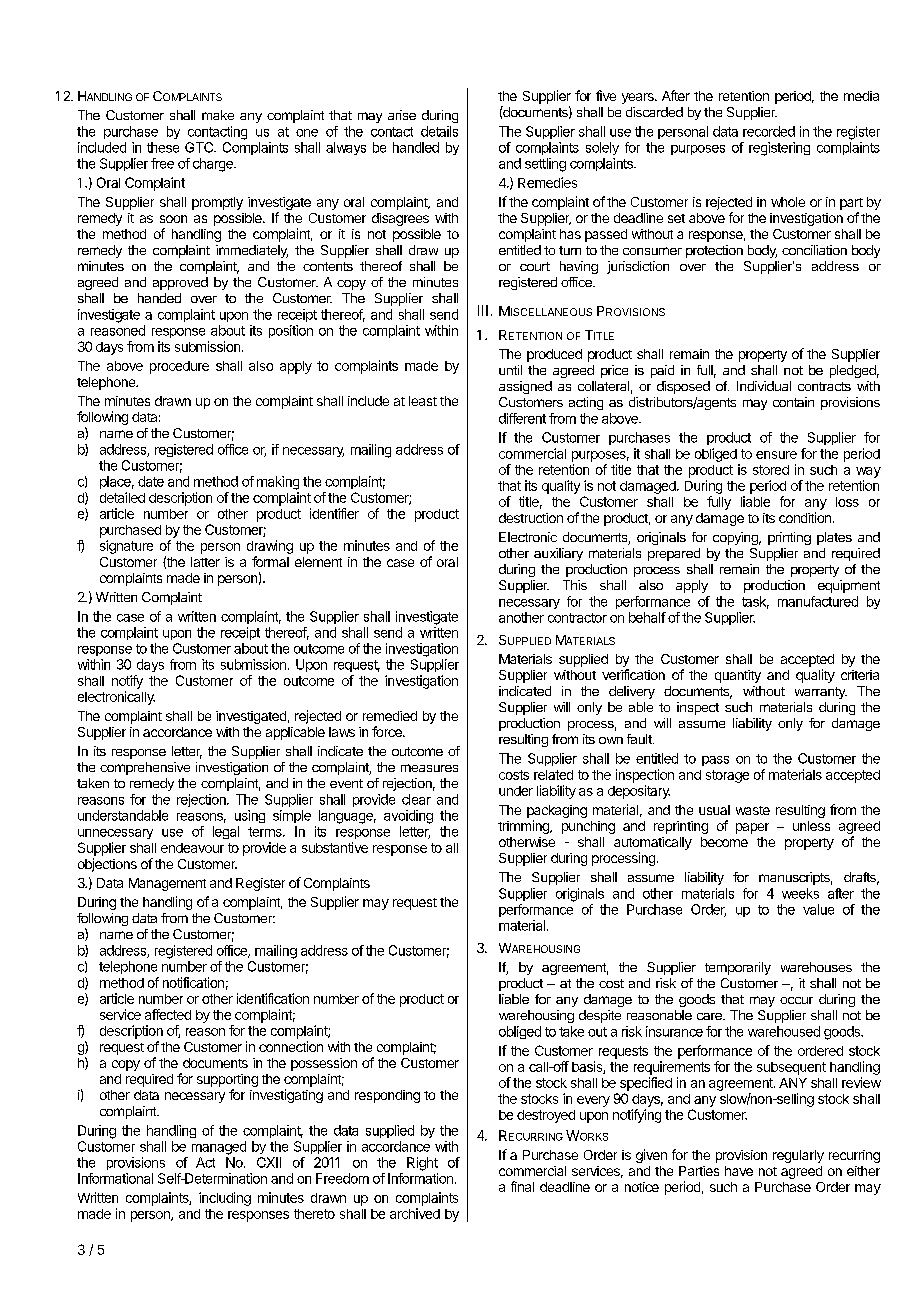  What do you see at coordinates (739, 1171) in the screenshot?
I see `have` at bounding box center [739, 1171].
